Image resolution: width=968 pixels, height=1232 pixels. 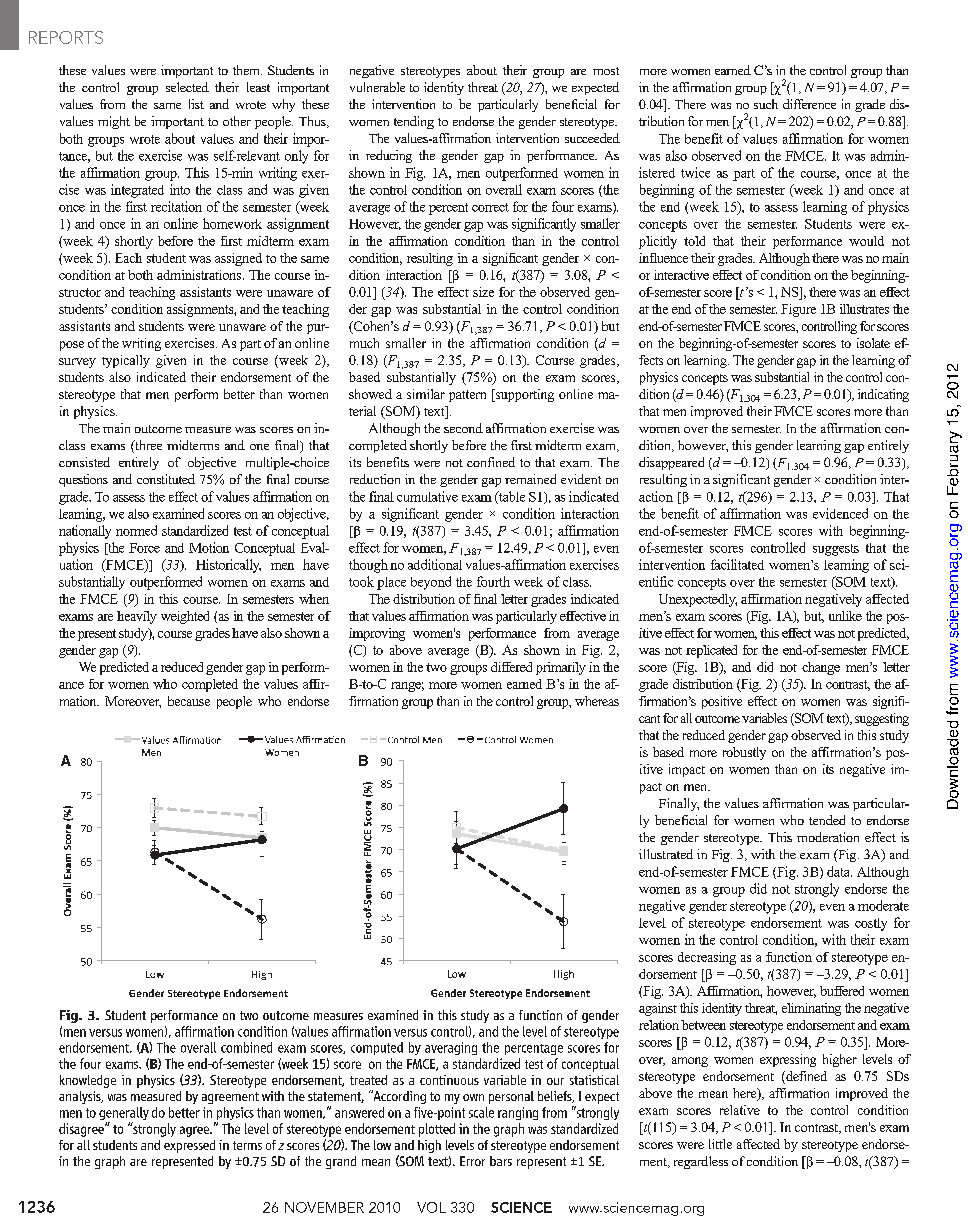 I want to click on little, so click(x=720, y=1144).
